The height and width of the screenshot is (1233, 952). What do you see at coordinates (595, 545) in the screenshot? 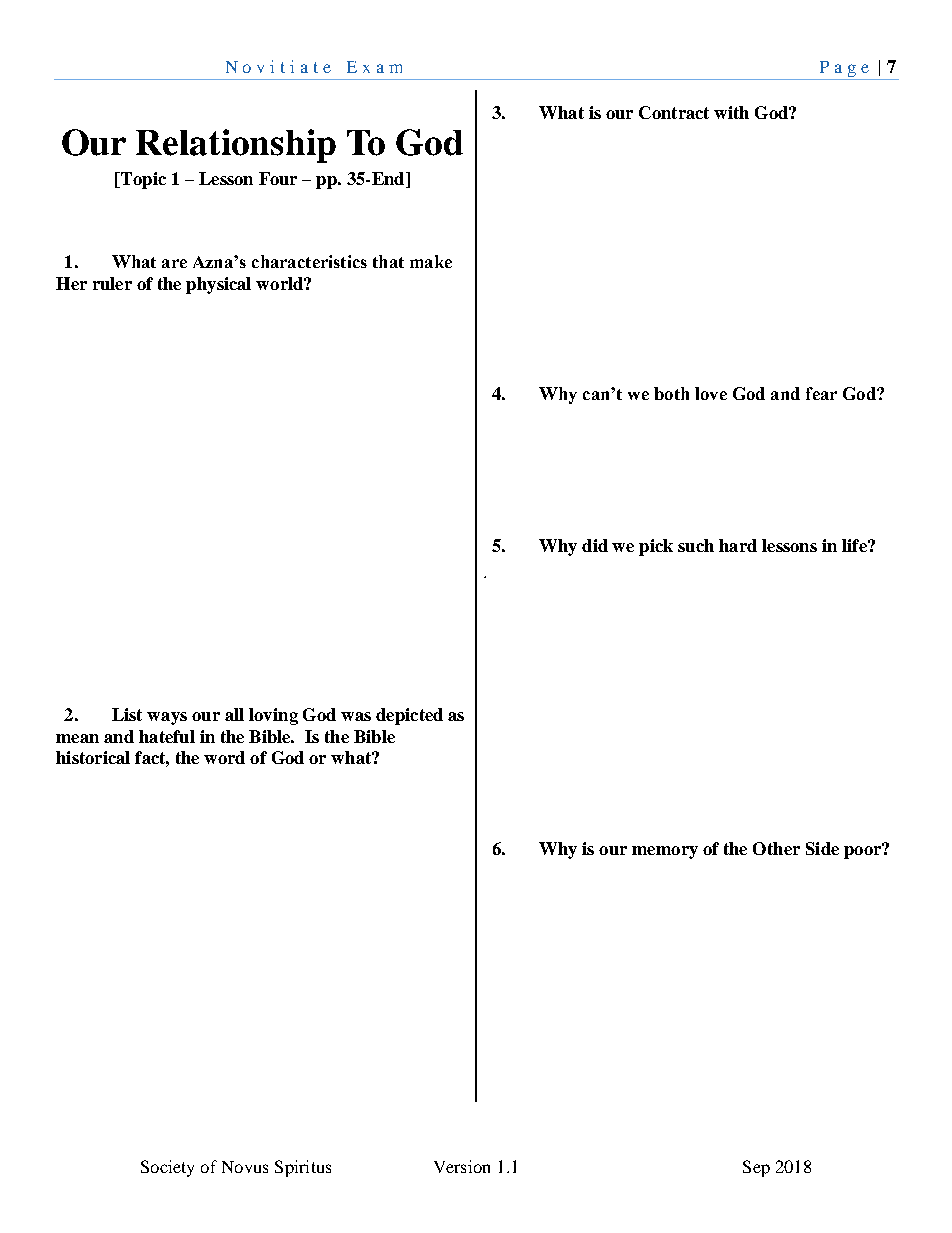
I see `did` at bounding box center [595, 545].
